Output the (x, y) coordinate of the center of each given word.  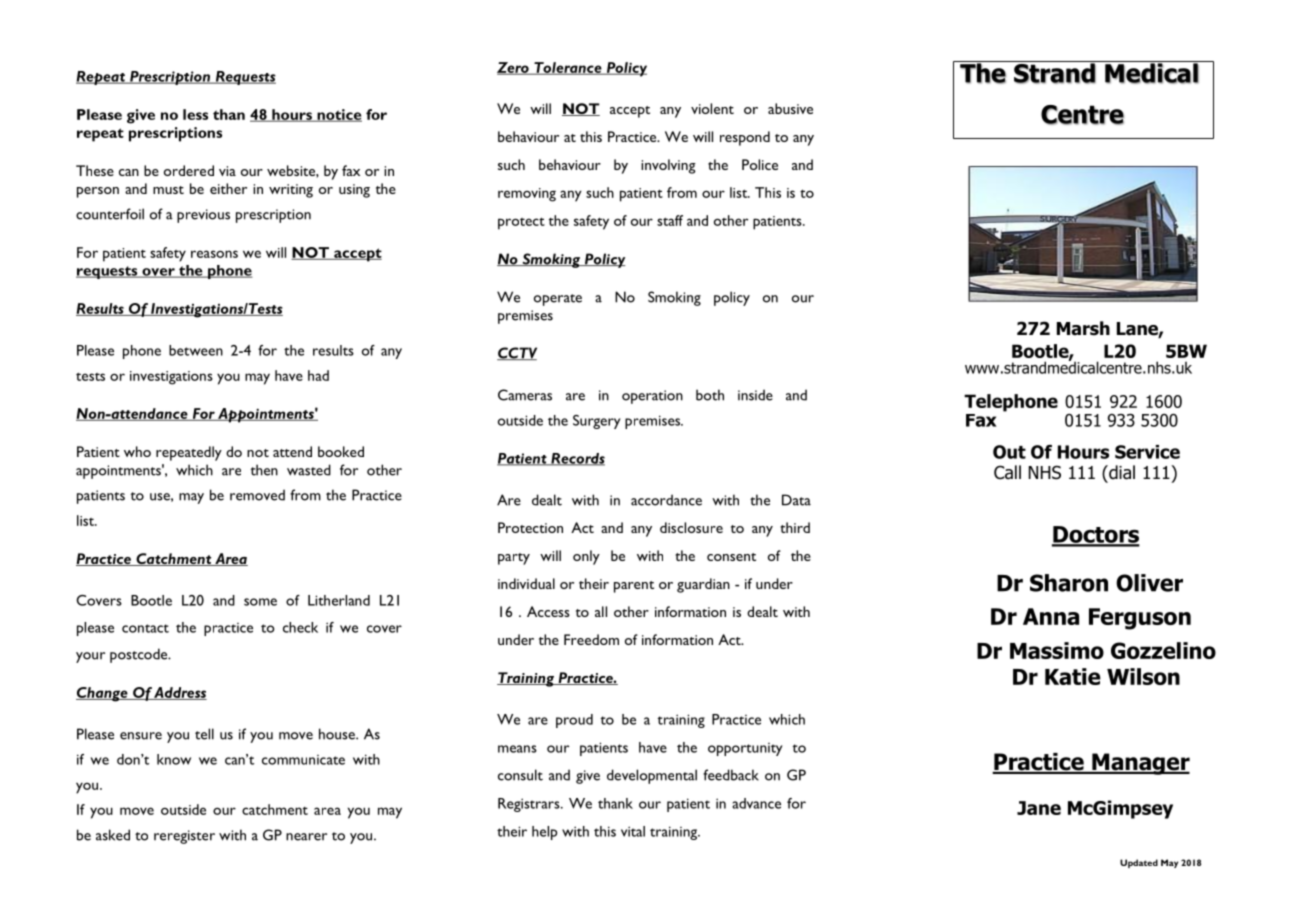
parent (634, 587)
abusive (790, 108)
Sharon (1069, 583)
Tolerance (568, 68)
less (195, 114)
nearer (306, 837)
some (260, 602)
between (196, 350)
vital (633, 831)
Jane (1039, 808)
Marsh (1083, 328)
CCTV (517, 353)
